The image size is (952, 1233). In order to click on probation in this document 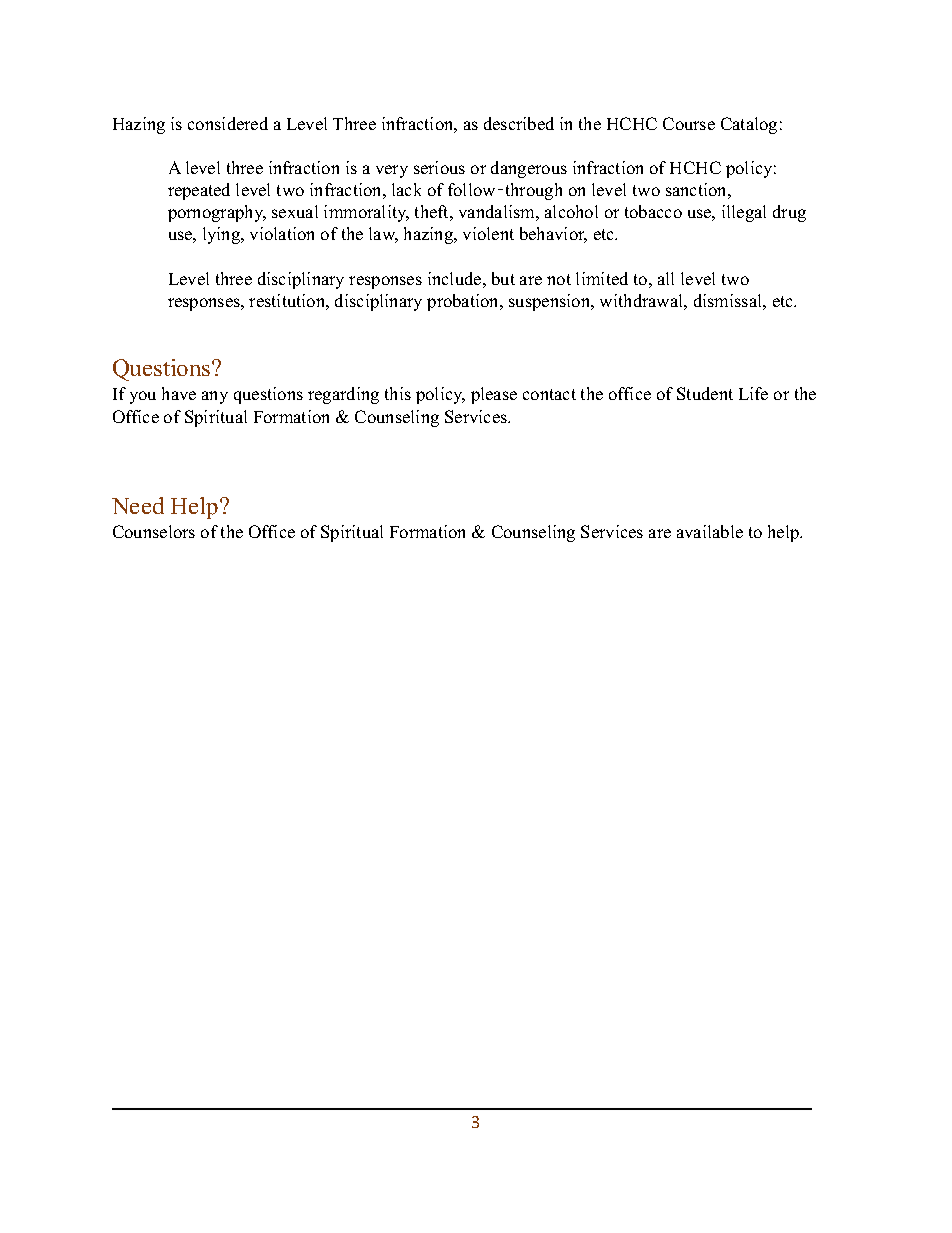, I will do `click(464, 302)`.
